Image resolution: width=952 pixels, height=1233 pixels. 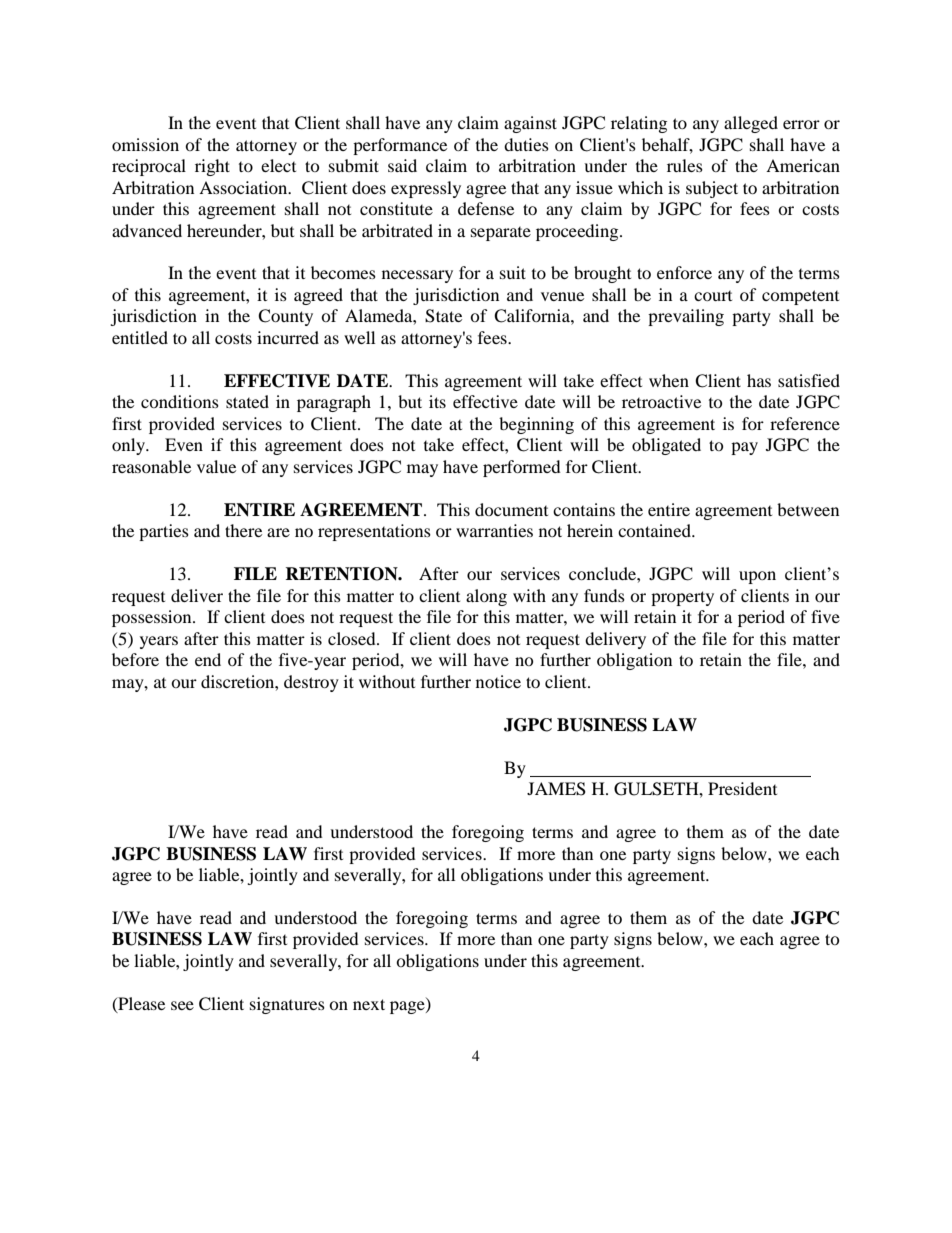 What do you see at coordinates (408, 1007) in the screenshot?
I see `page` at bounding box center [408, 1007].
